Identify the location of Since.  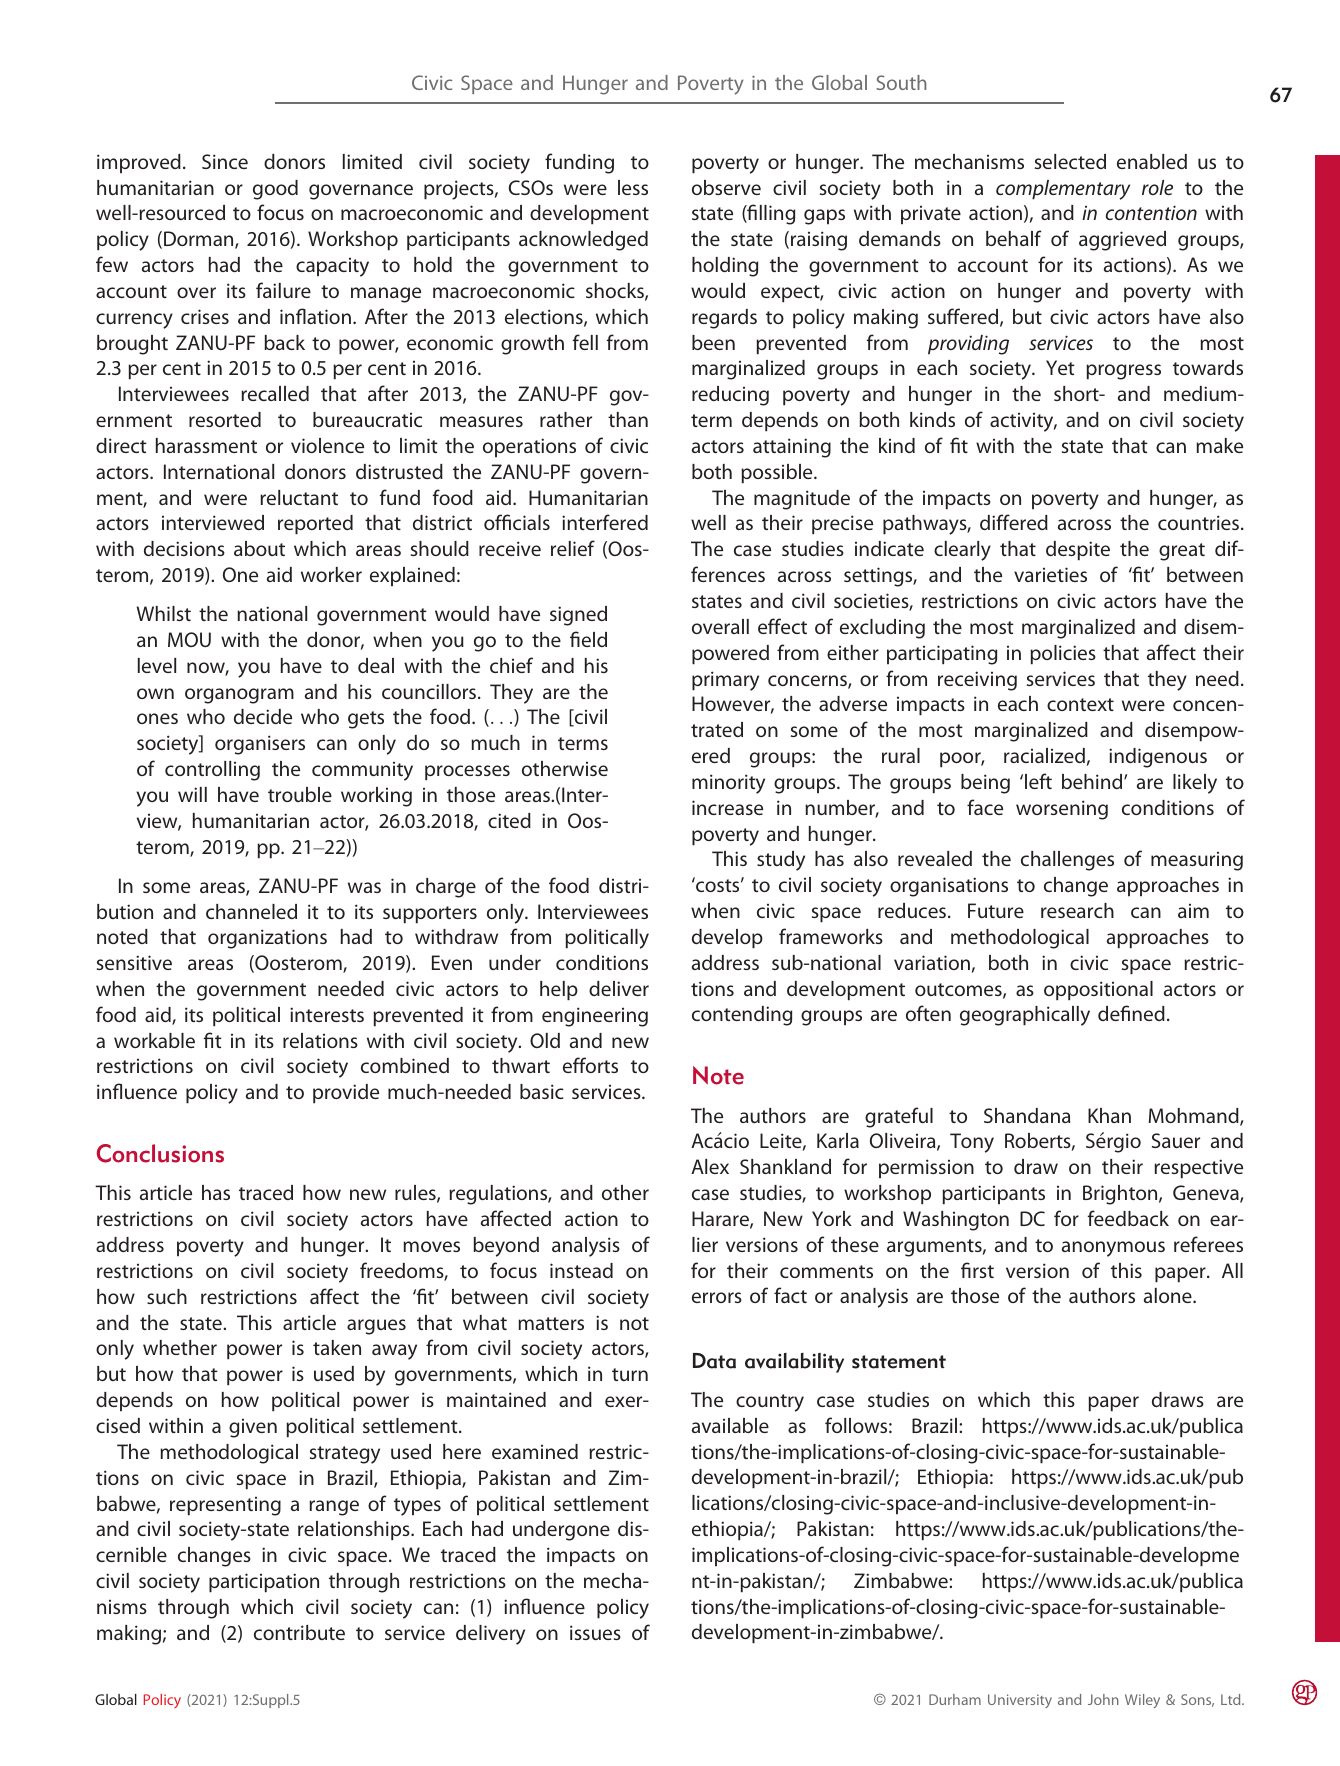
(225, 161).
